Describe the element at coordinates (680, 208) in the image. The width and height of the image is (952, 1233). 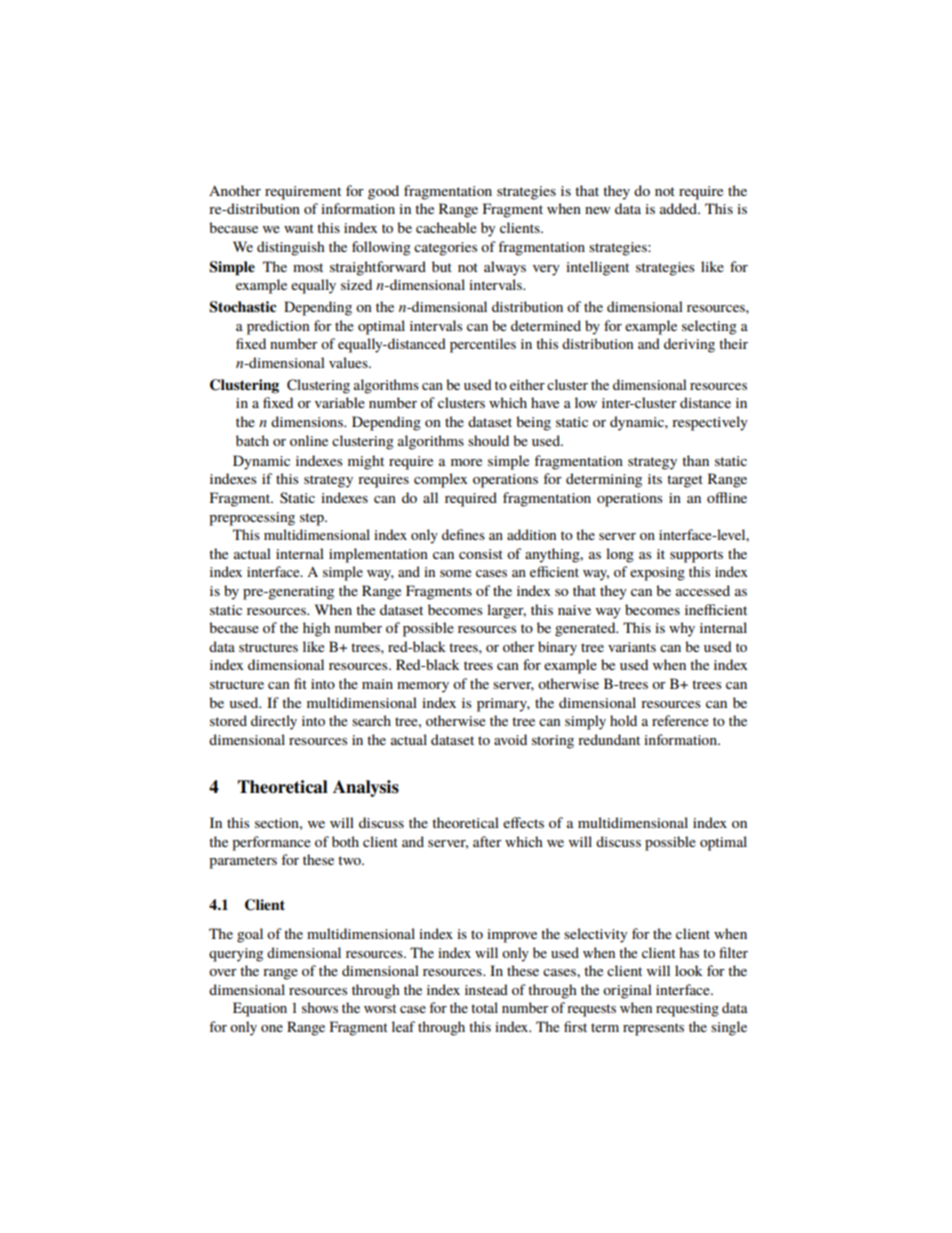
I see `added` at that location.
